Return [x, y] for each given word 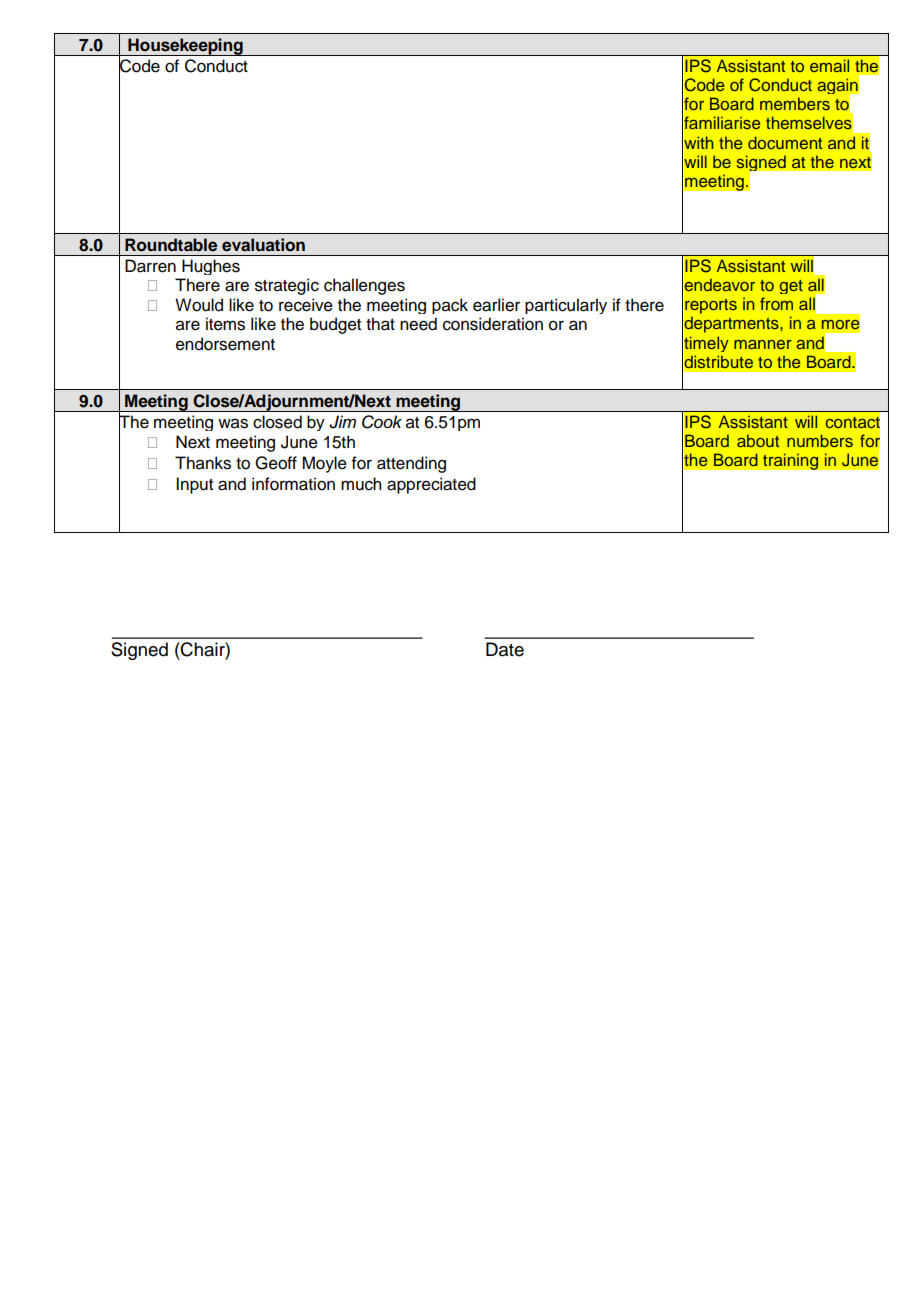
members [795, 103]
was [233, 423]
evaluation [263, 245]
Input [194, 485]
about [758, 440]
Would [199, 305]
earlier [496, 305]
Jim [342, 422]
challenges [364, 286]
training [790, 461]
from [776, 303]
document [785, 142]
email [829, 65]
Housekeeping [185, 47]
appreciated [431, 485]
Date [505, 649]
